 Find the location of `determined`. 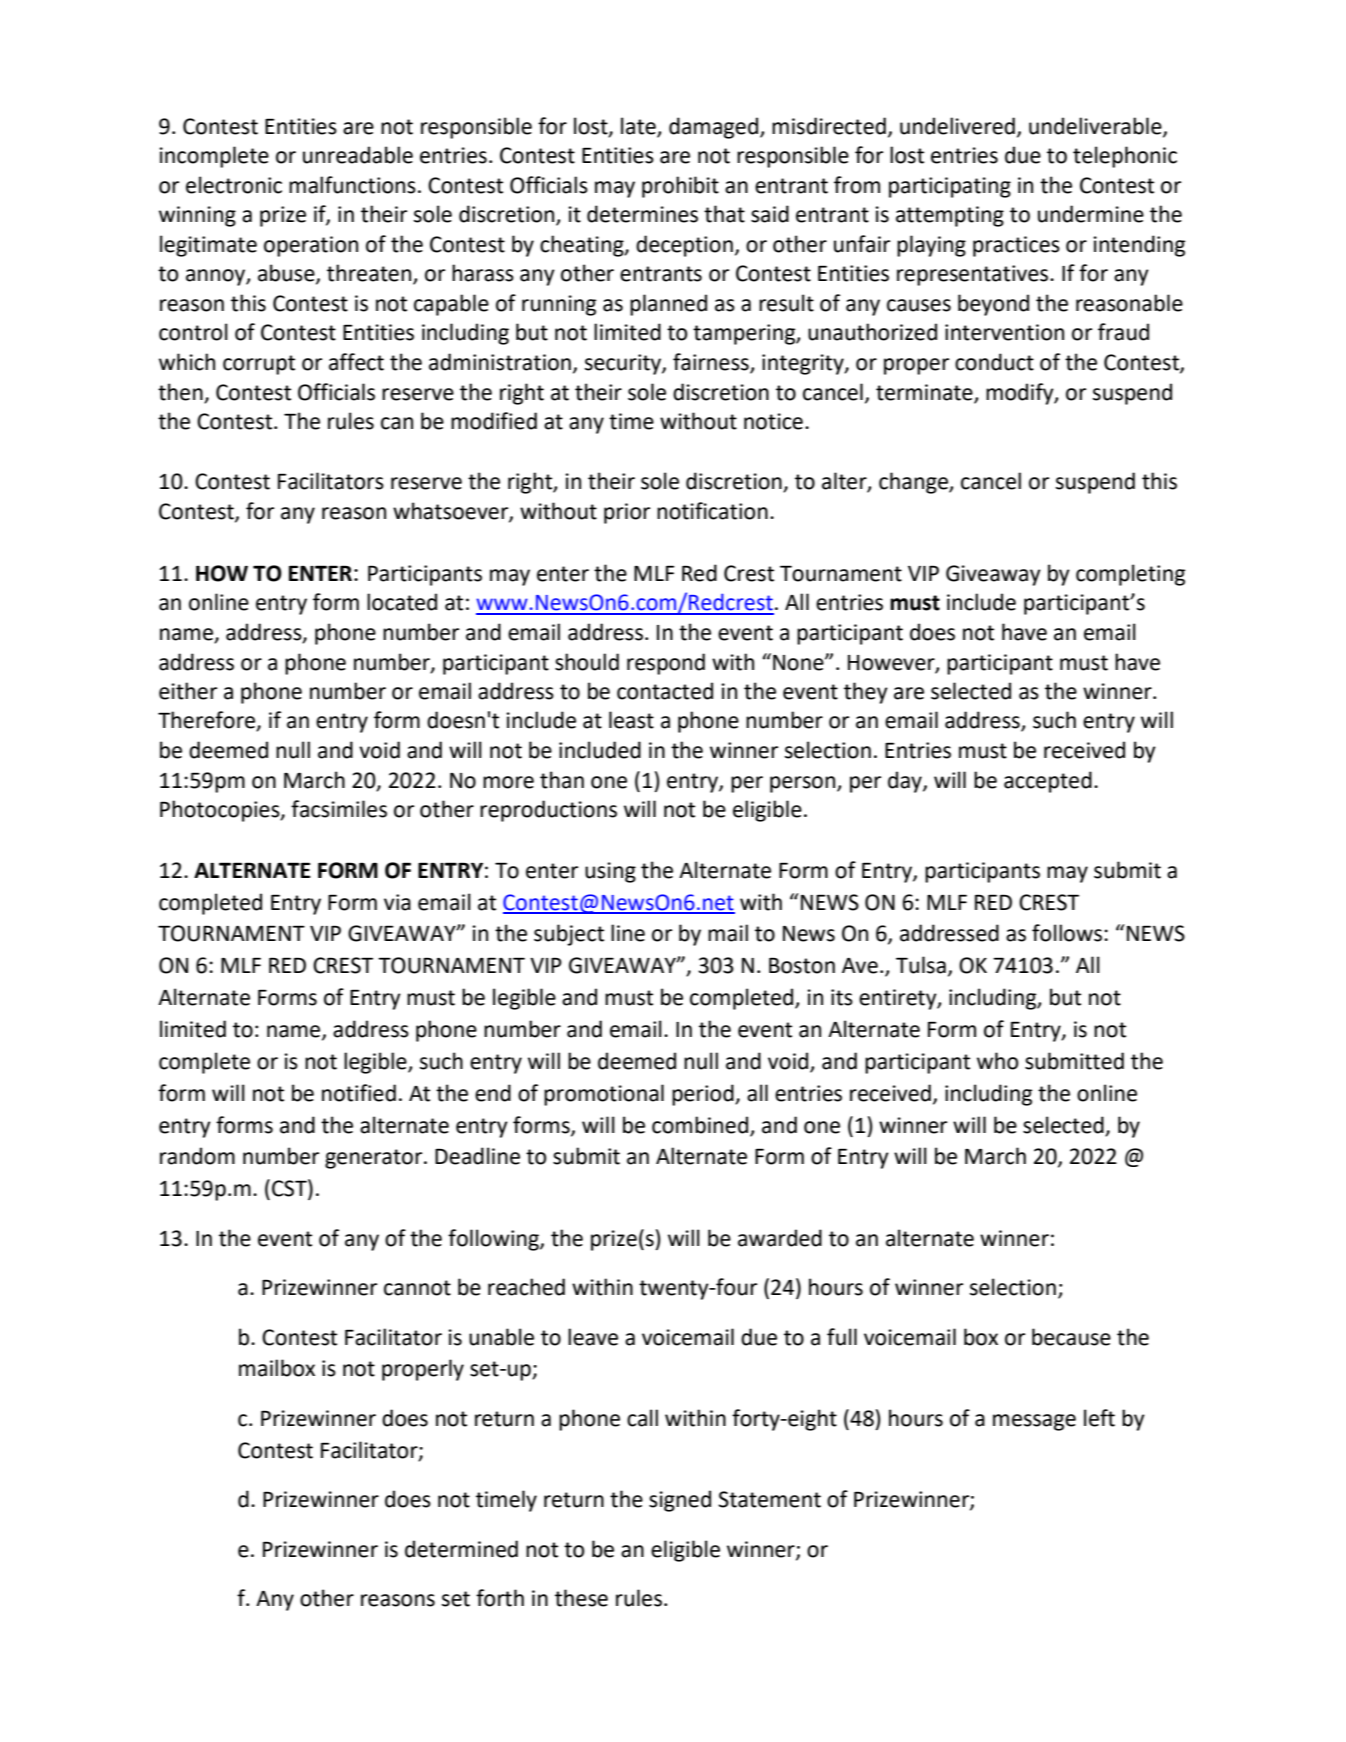

determined is located at coordinates (461, 1549).
